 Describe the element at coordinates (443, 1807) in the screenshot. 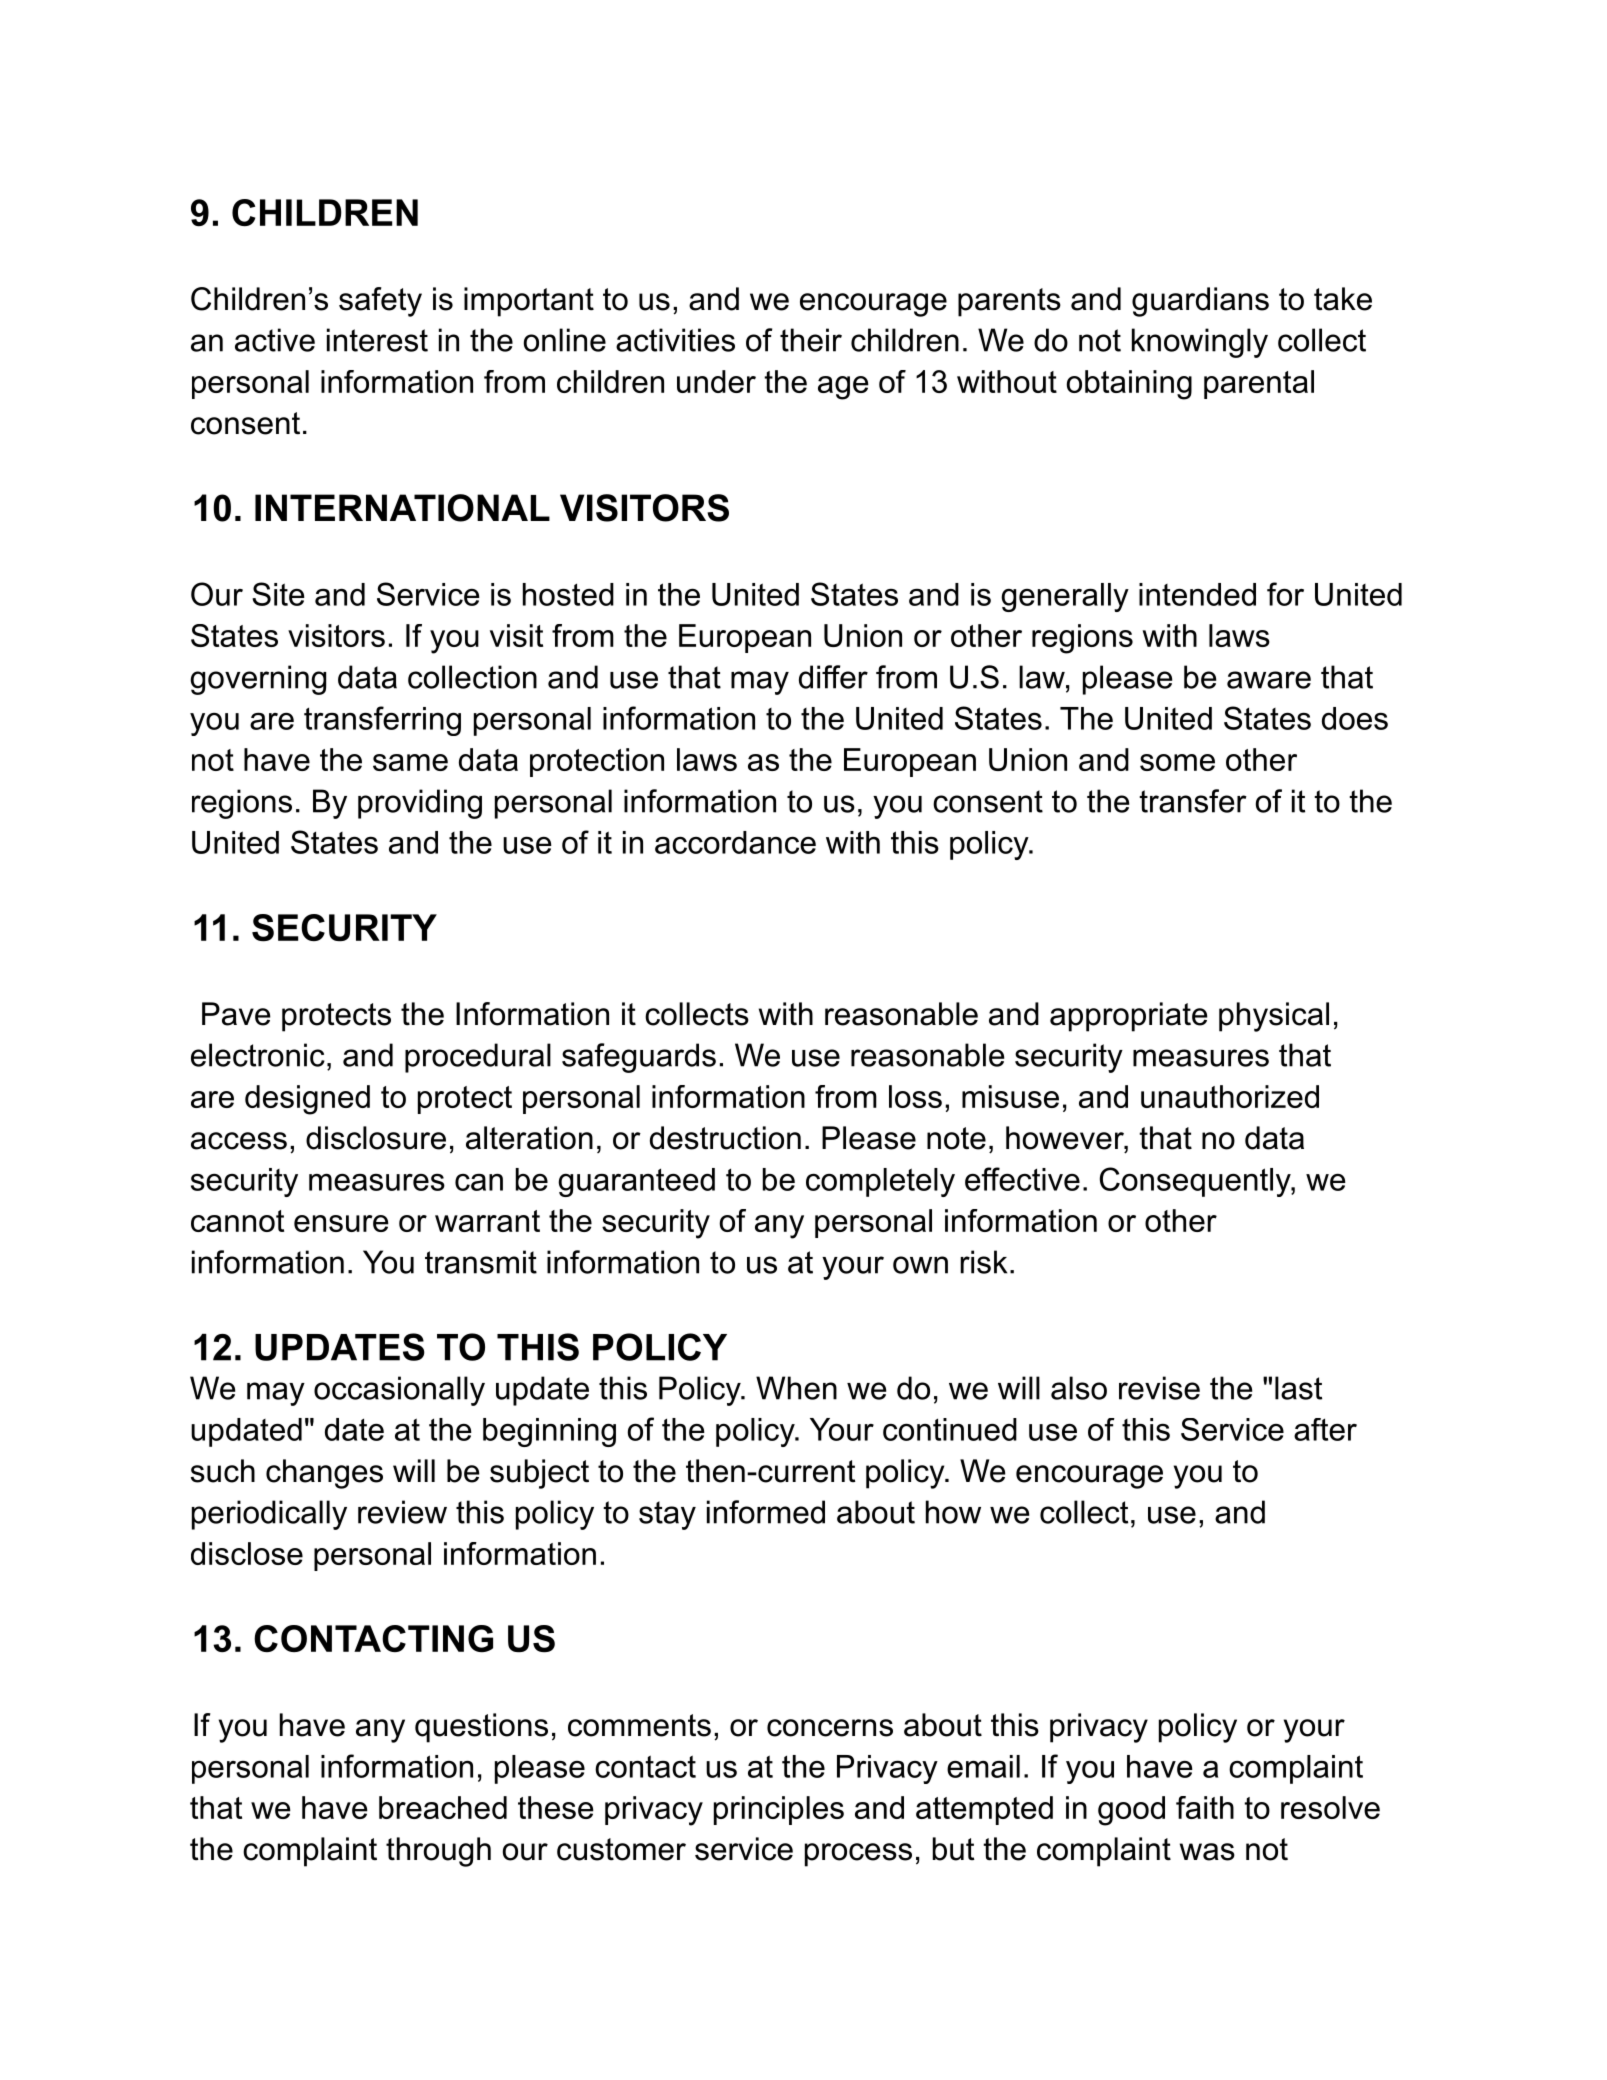

I see `breached` at that location.
